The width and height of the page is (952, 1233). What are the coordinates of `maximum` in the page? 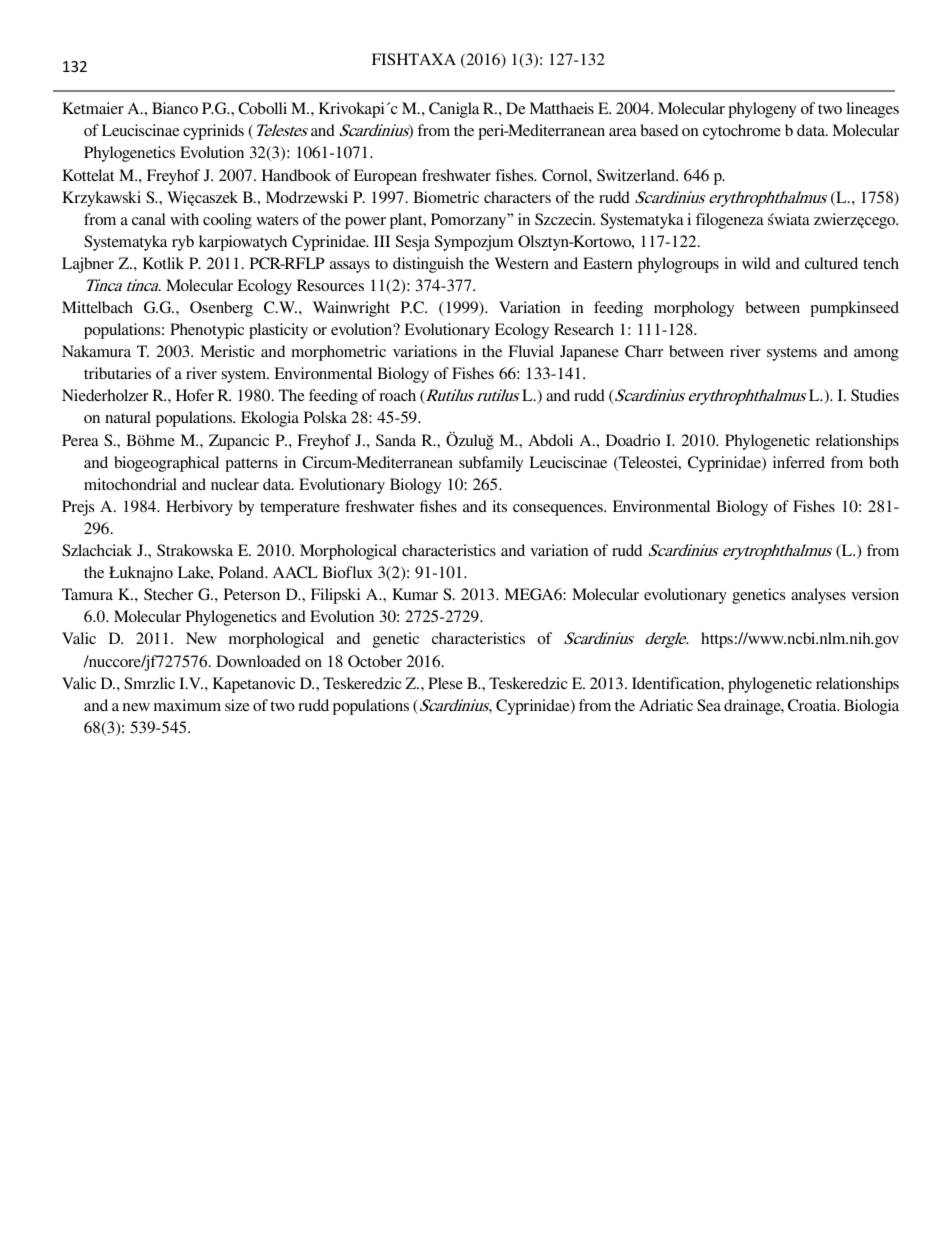 It's located at (187, 705).
